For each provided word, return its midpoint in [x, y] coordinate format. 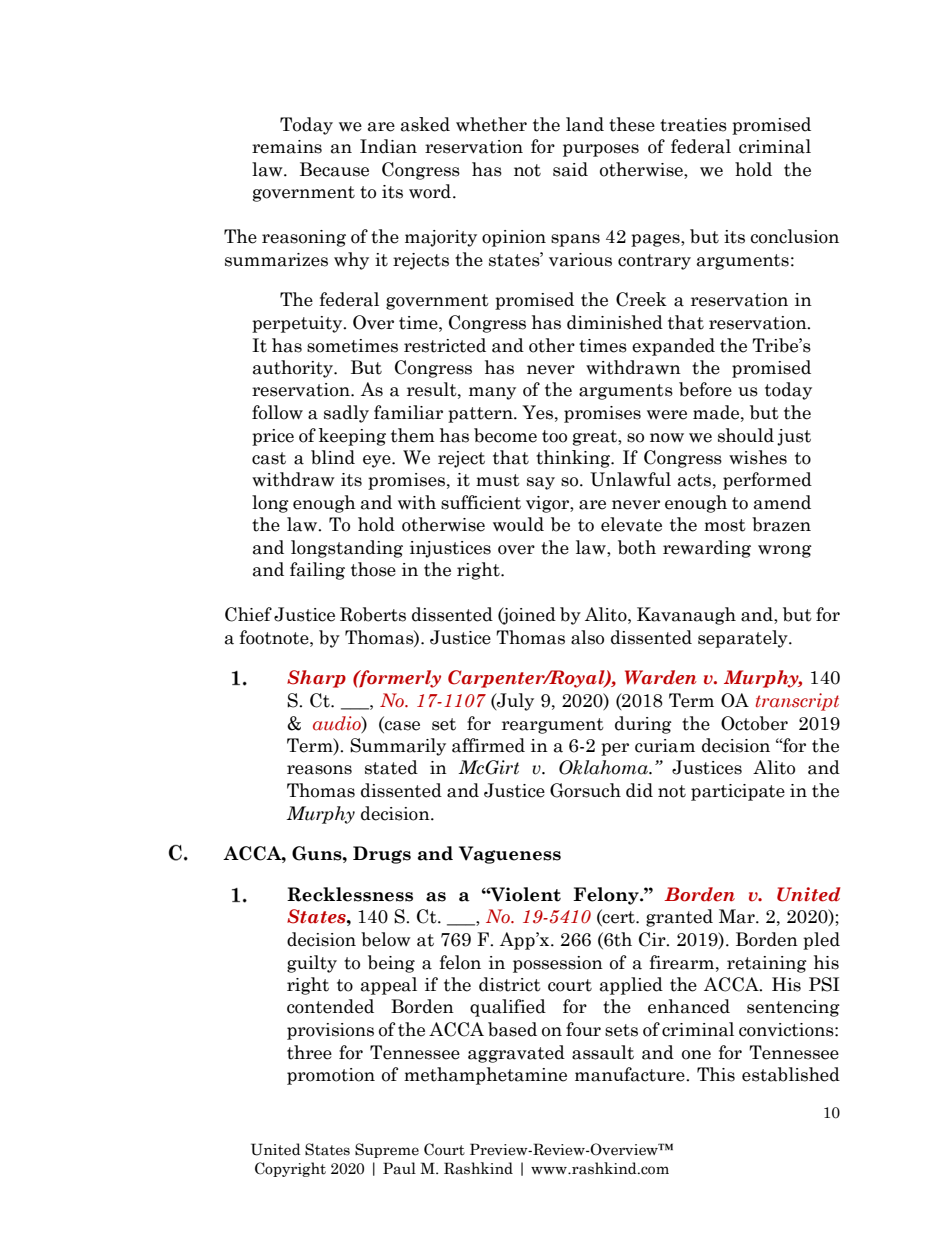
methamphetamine [485, 1076]
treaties [693, 125]
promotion [331, 1076]
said [570, 169]
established [791, 1074]
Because [334, 169]
